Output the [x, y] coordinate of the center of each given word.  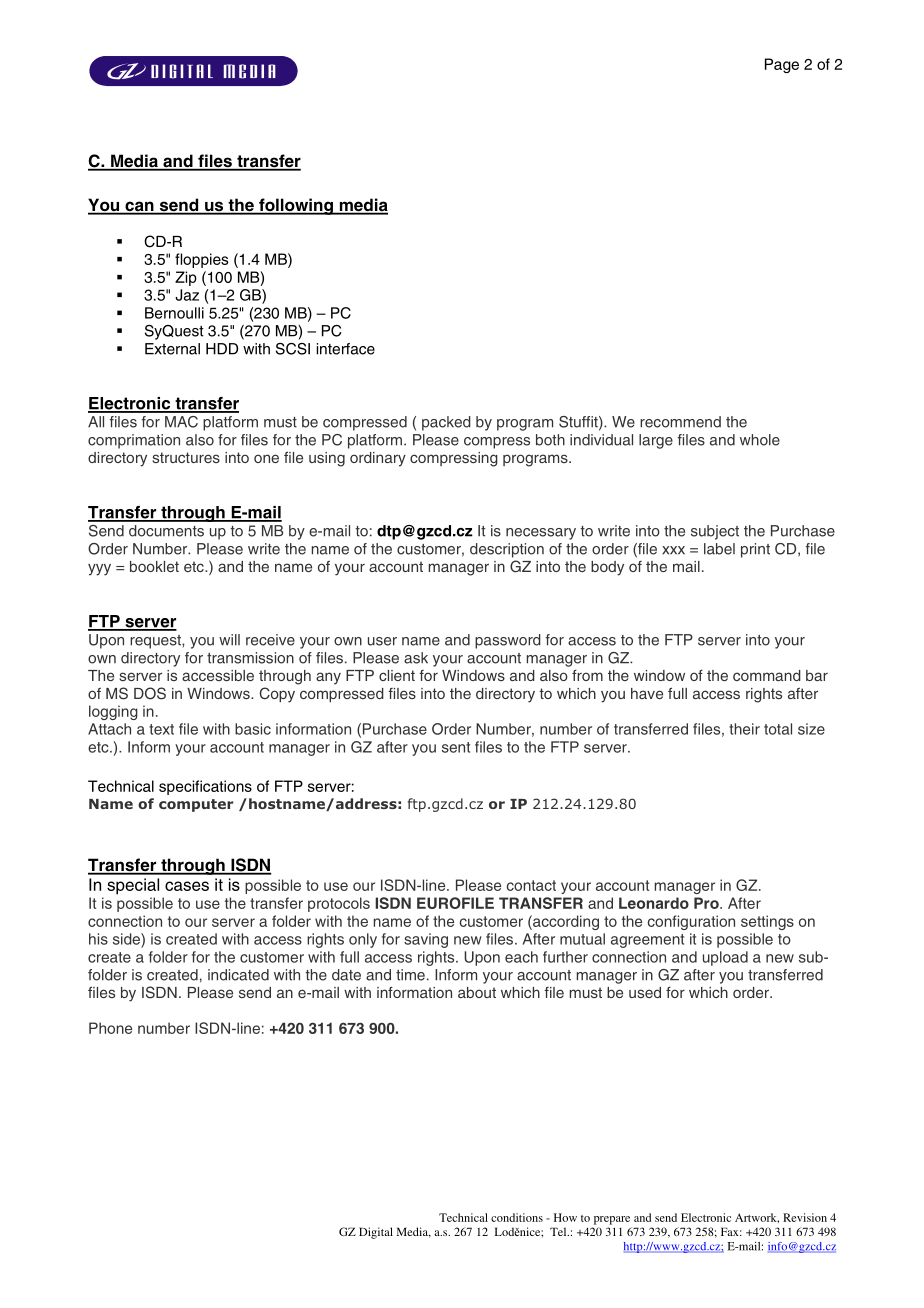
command [767, 675]
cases [187, 886]
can [139, 207]
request [156, 642]
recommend [680, 422]
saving [426, 940]
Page [782, 65]
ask [416, 658]
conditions [517, 1217]
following [296, 206]
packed [446, 423]
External [172, 349]
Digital [376, 1233]
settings [767, 922]
